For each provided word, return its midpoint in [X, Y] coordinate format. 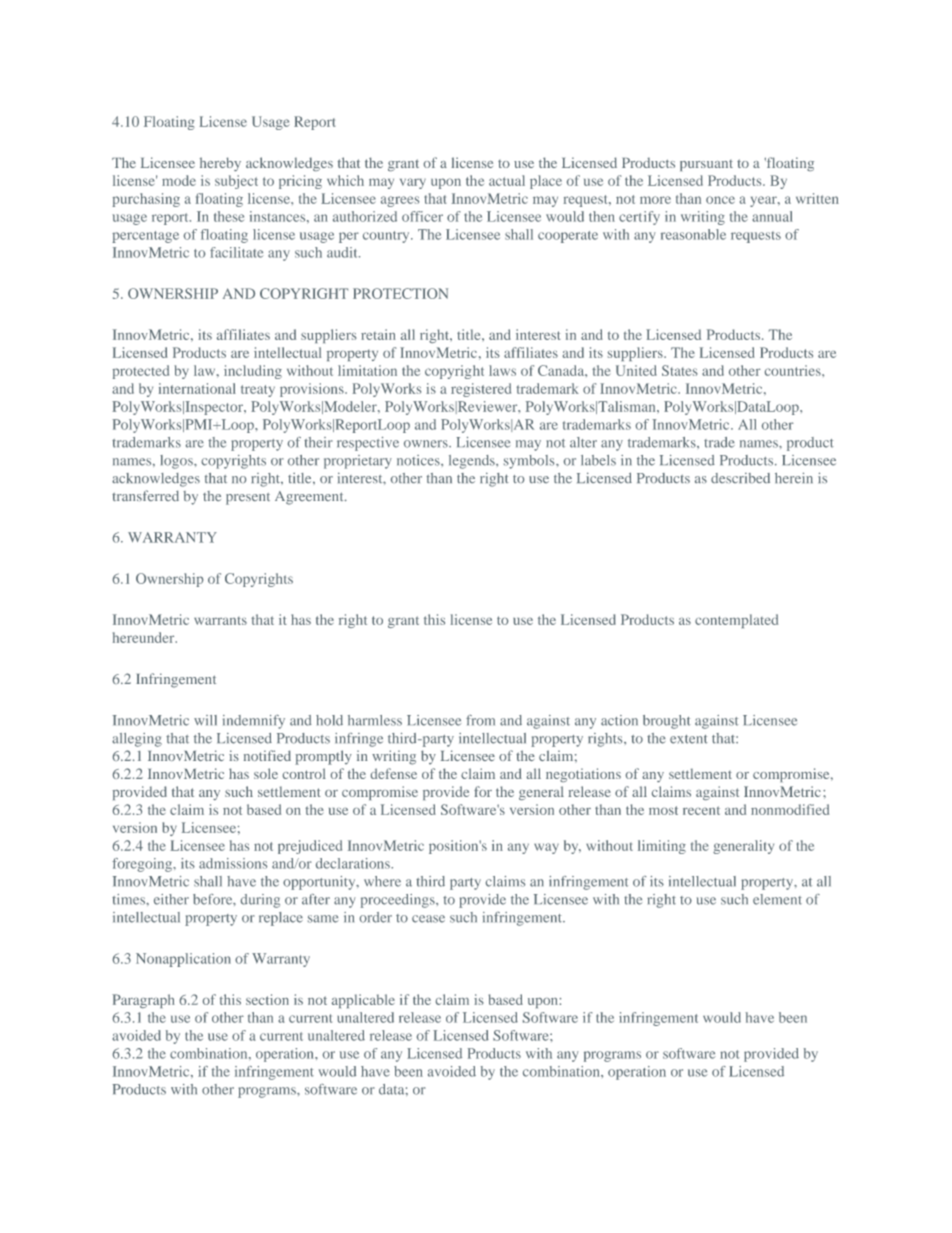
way [546, 848]
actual [507, 180]
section [267, 999]
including [253, 372]
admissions [233, 863]
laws [502, 370]
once [720, 200]
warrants [220, 621]
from [480, 720]
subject [236, 182]
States [680, 370]
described [740, 478]
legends [473, 462]
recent [701, 810]
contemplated [736, 621]
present [248, 499]
